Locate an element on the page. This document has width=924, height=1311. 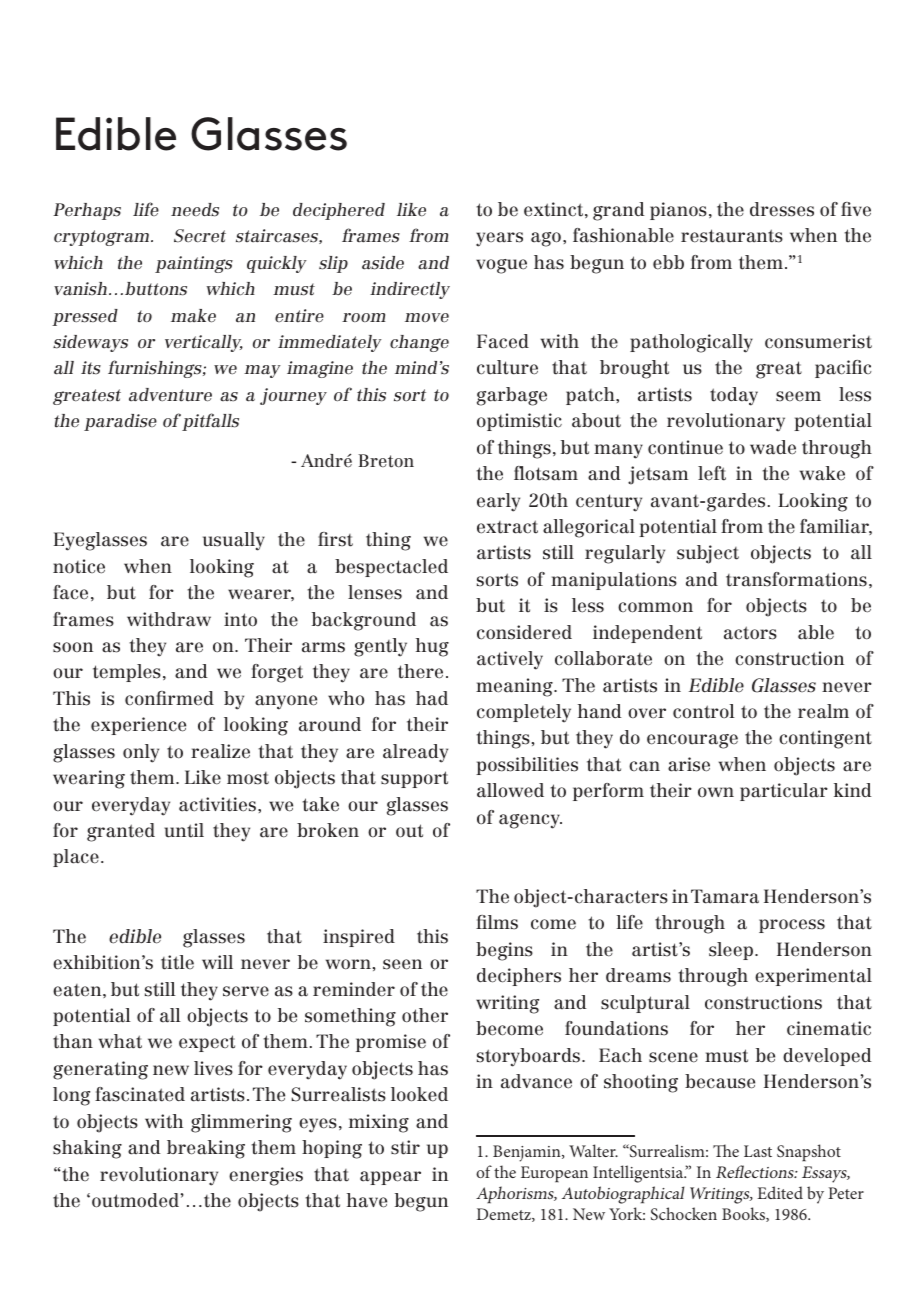
extract is located at coordinates (507, 527).
